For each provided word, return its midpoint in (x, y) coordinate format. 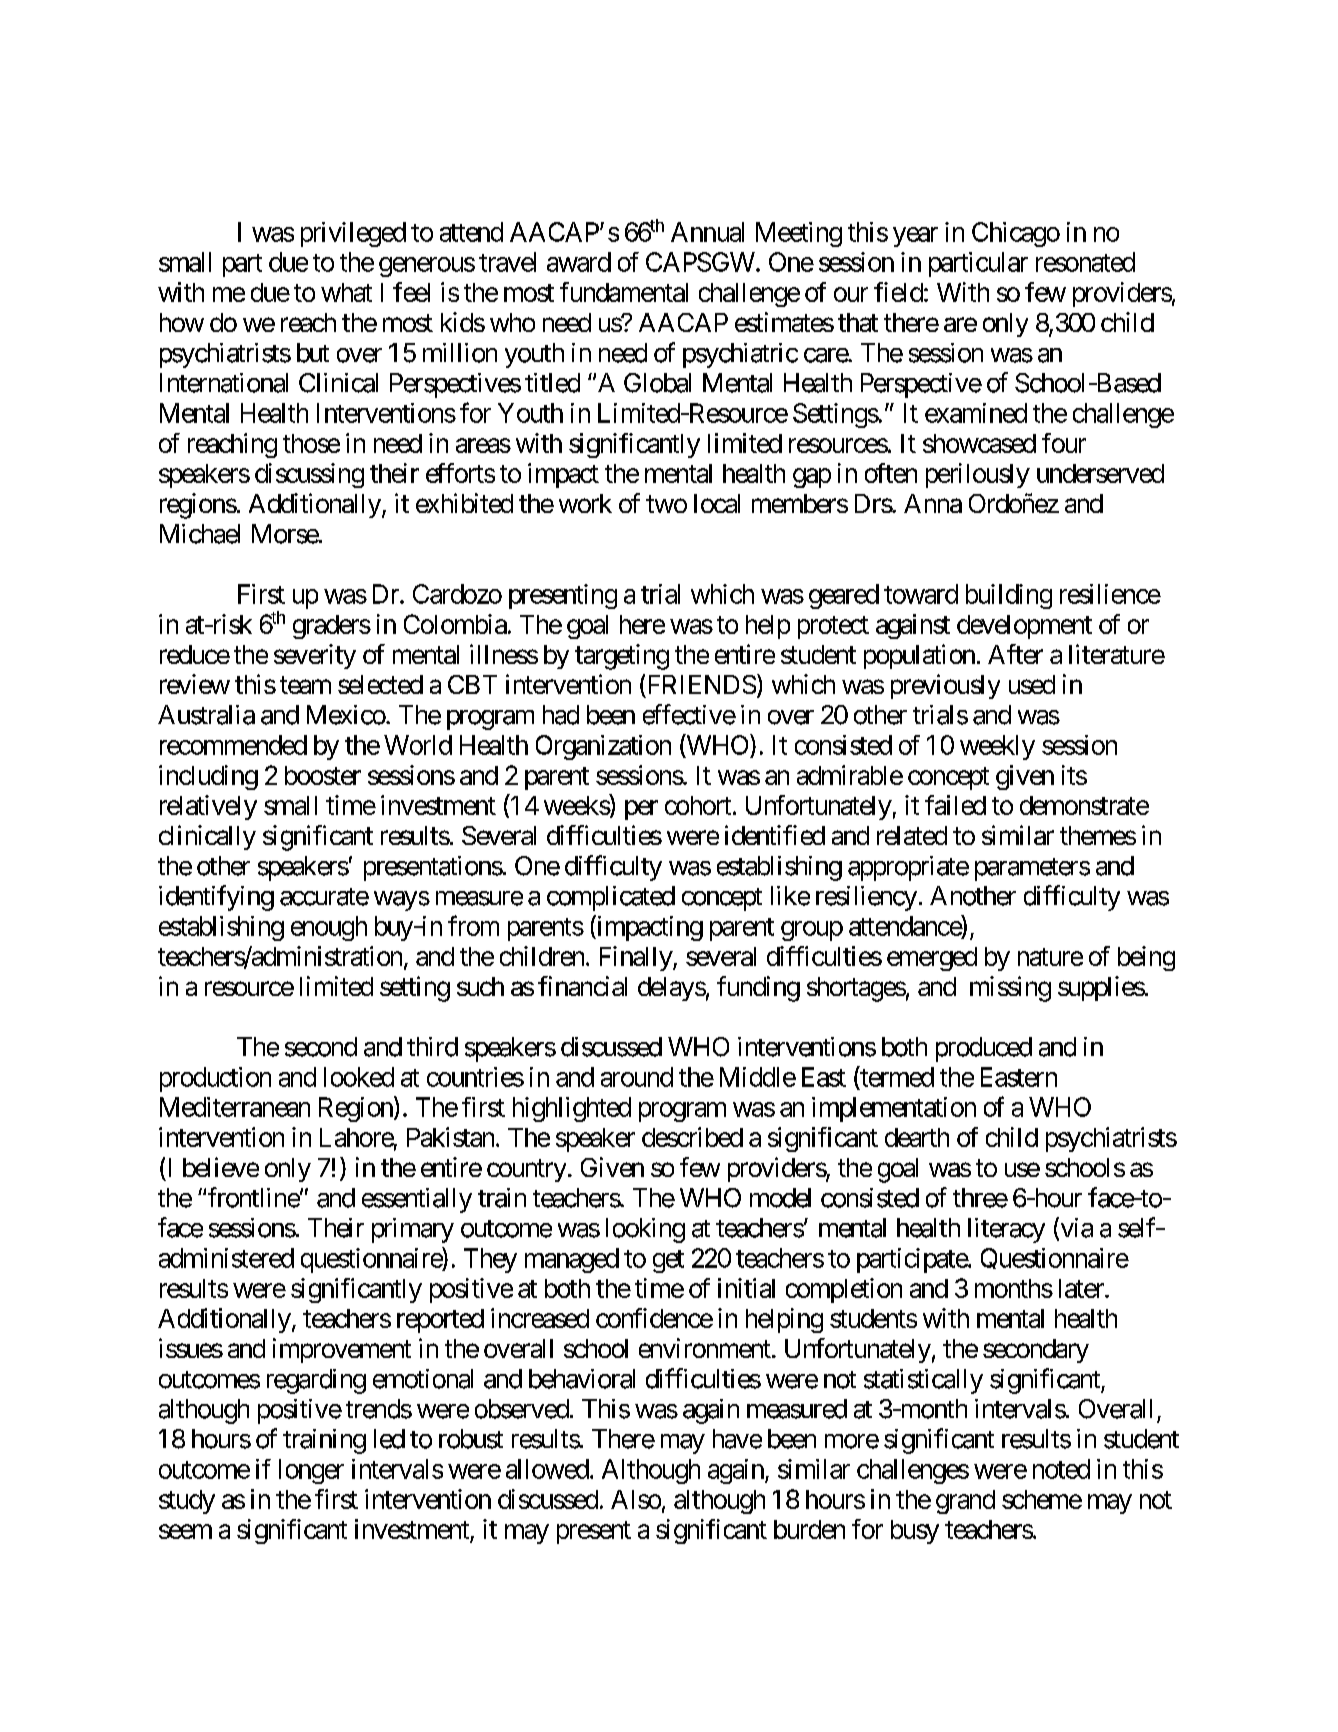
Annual (707, 232)
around (637, 1077)
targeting (622, 657)
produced (984, 1049)
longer (311, 1471)
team (305, 685)
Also (636, 1499)
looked (359, 1077)
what (346, 292)
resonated (1085, 262)
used (1032, 684)
